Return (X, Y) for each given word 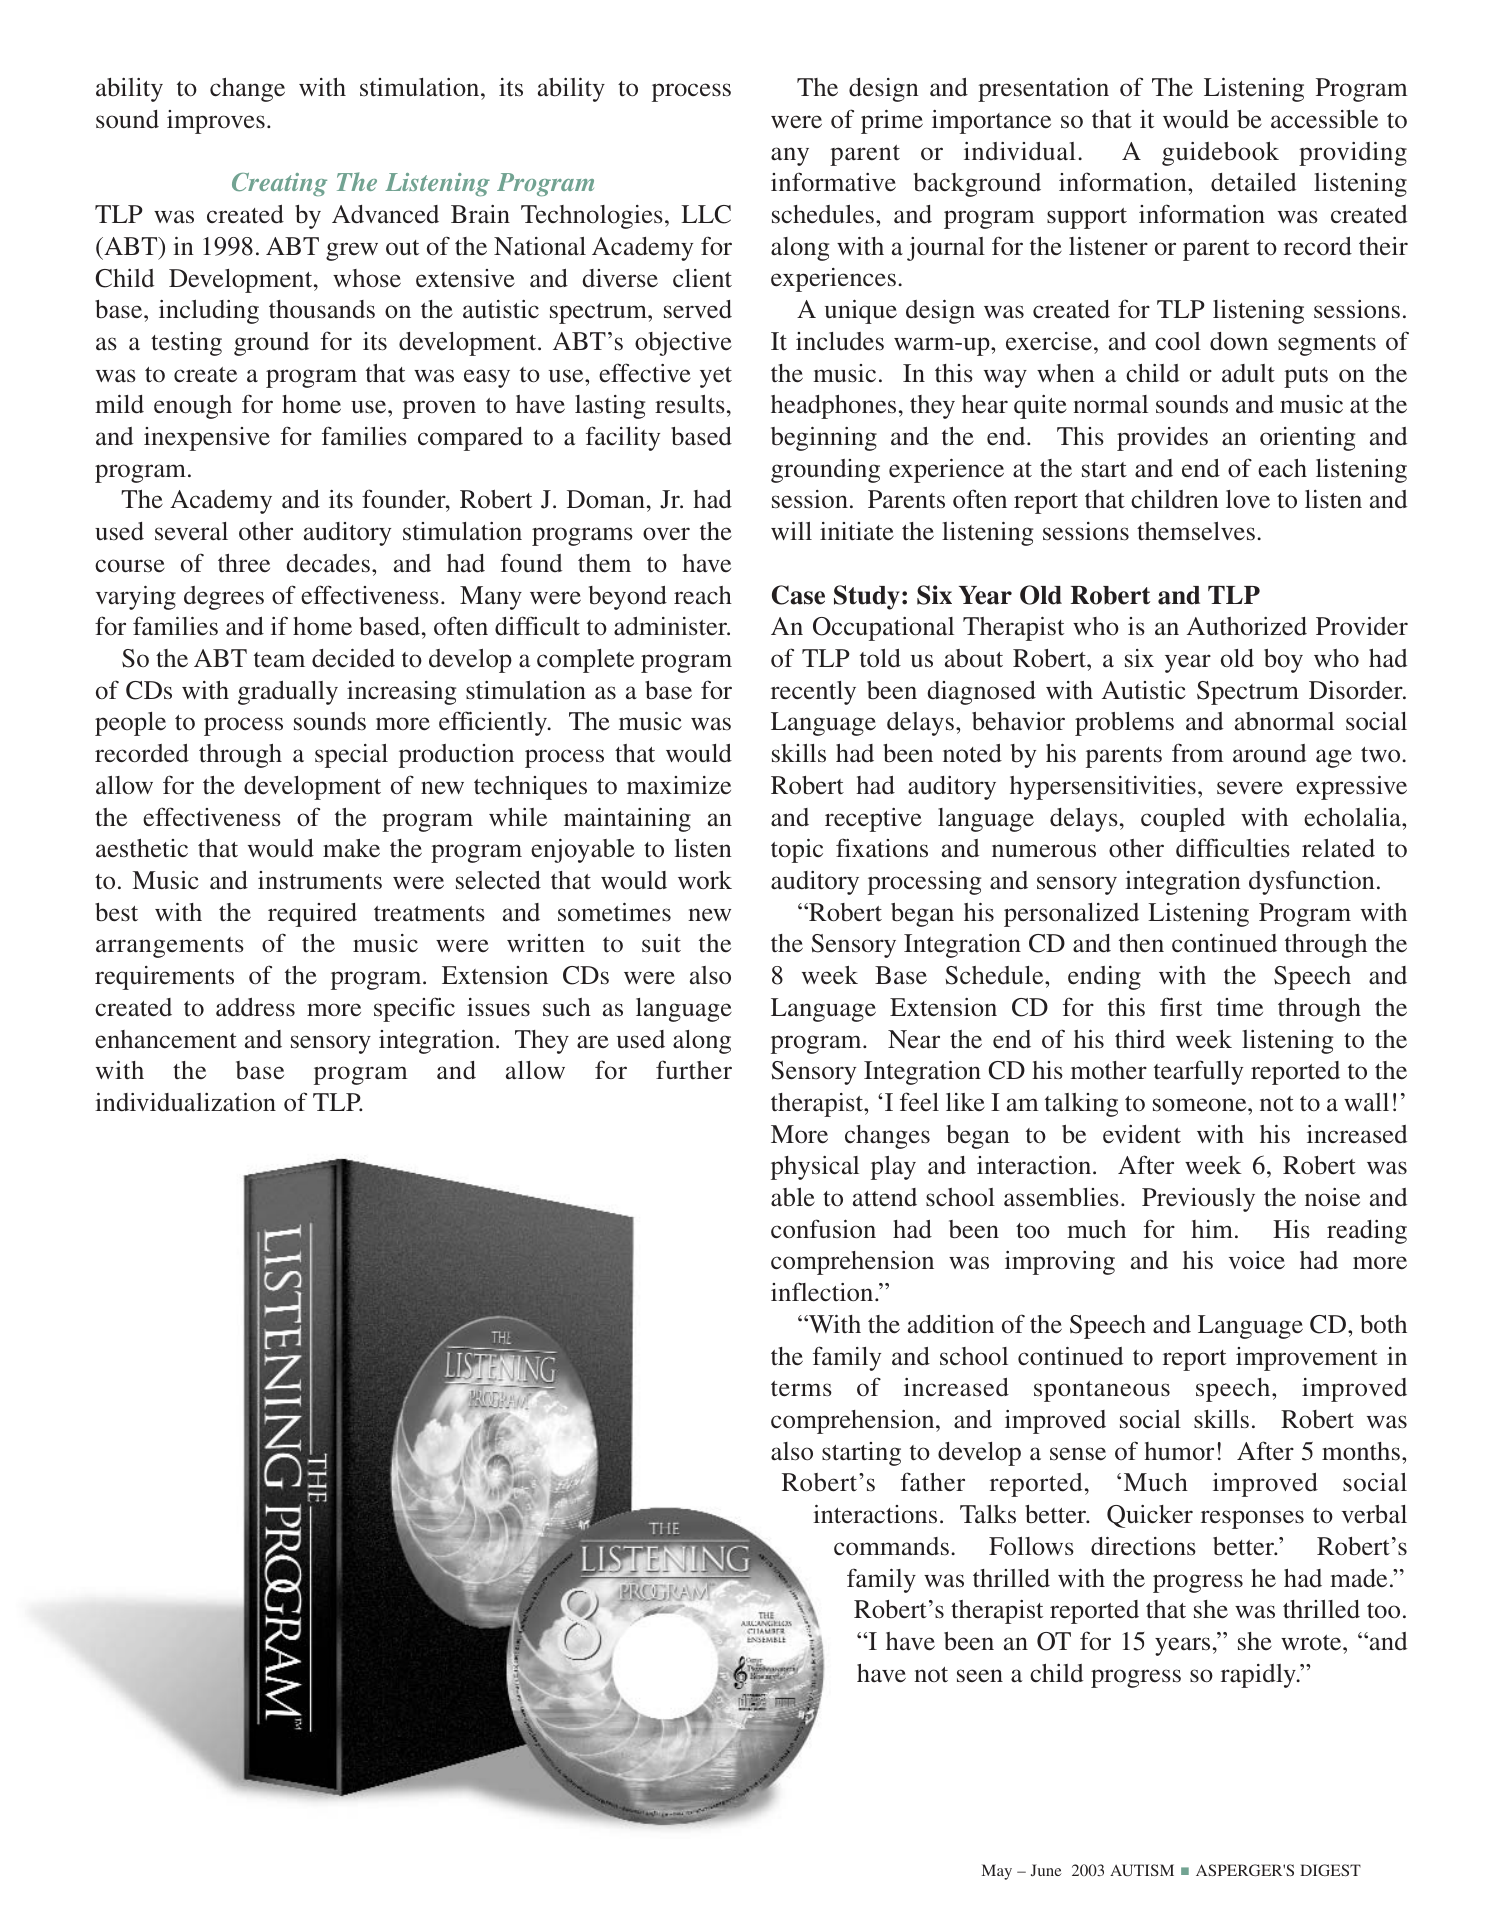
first (1181, 1007)
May (997, 1872)
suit (661, 943)
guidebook (1220, 154)
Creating (279, 184)
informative (833, 182)
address (255, 1007)
